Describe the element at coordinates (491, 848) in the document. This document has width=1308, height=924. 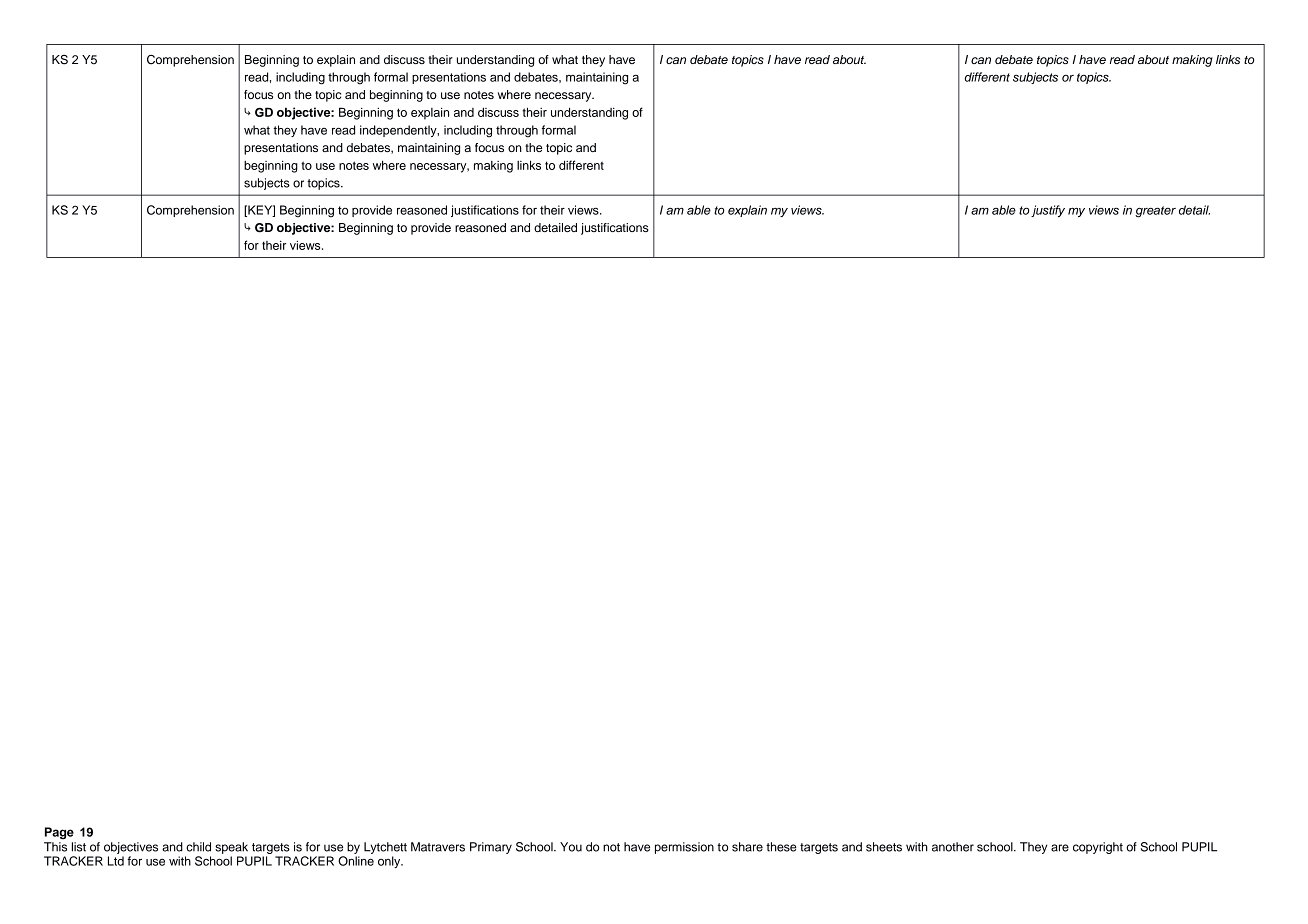
I see `Primary` at that location.
